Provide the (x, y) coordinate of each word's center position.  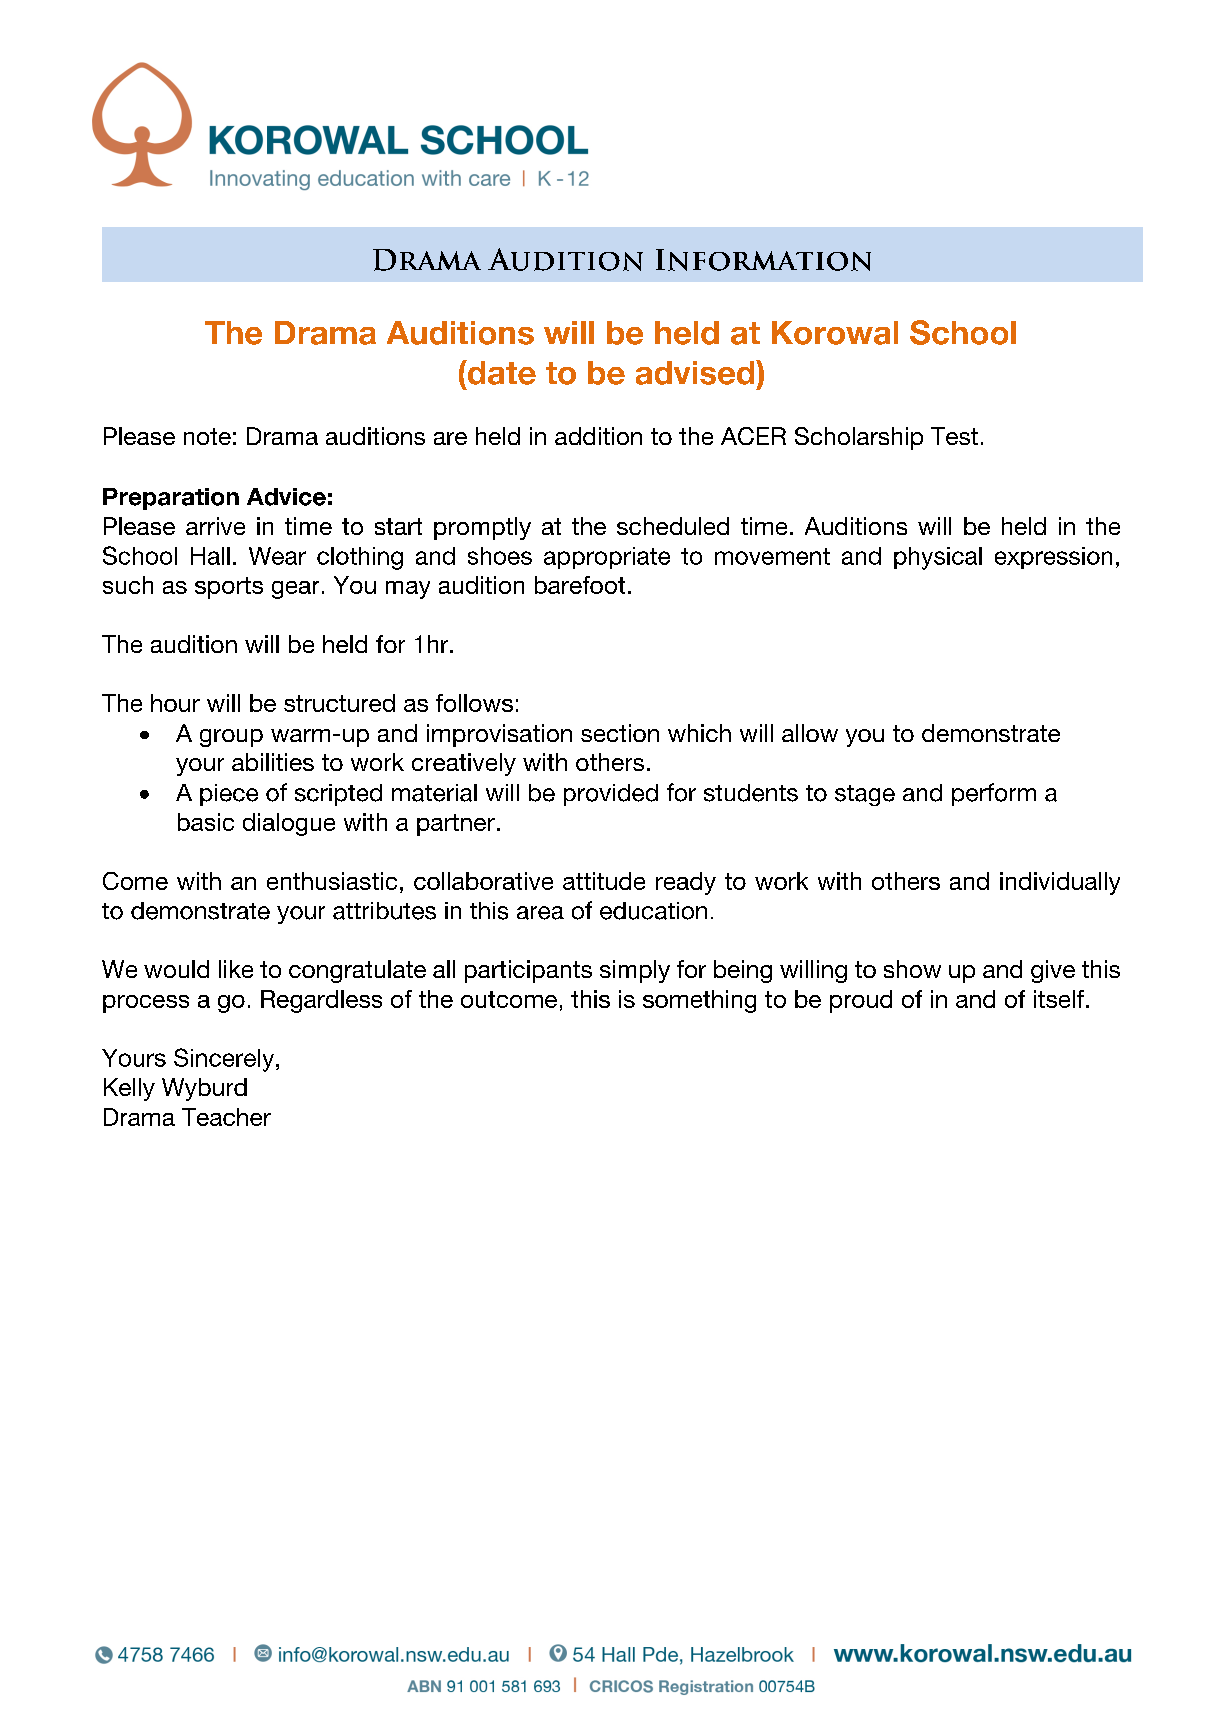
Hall (210, 556)
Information (763, 260)
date (500, 372)
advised (696, 372)
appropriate (607, 558)
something (699, 1001)
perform (994, 794)
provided (611, 795)
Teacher (226, 1117)
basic (206, 822)
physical (938, 558)
